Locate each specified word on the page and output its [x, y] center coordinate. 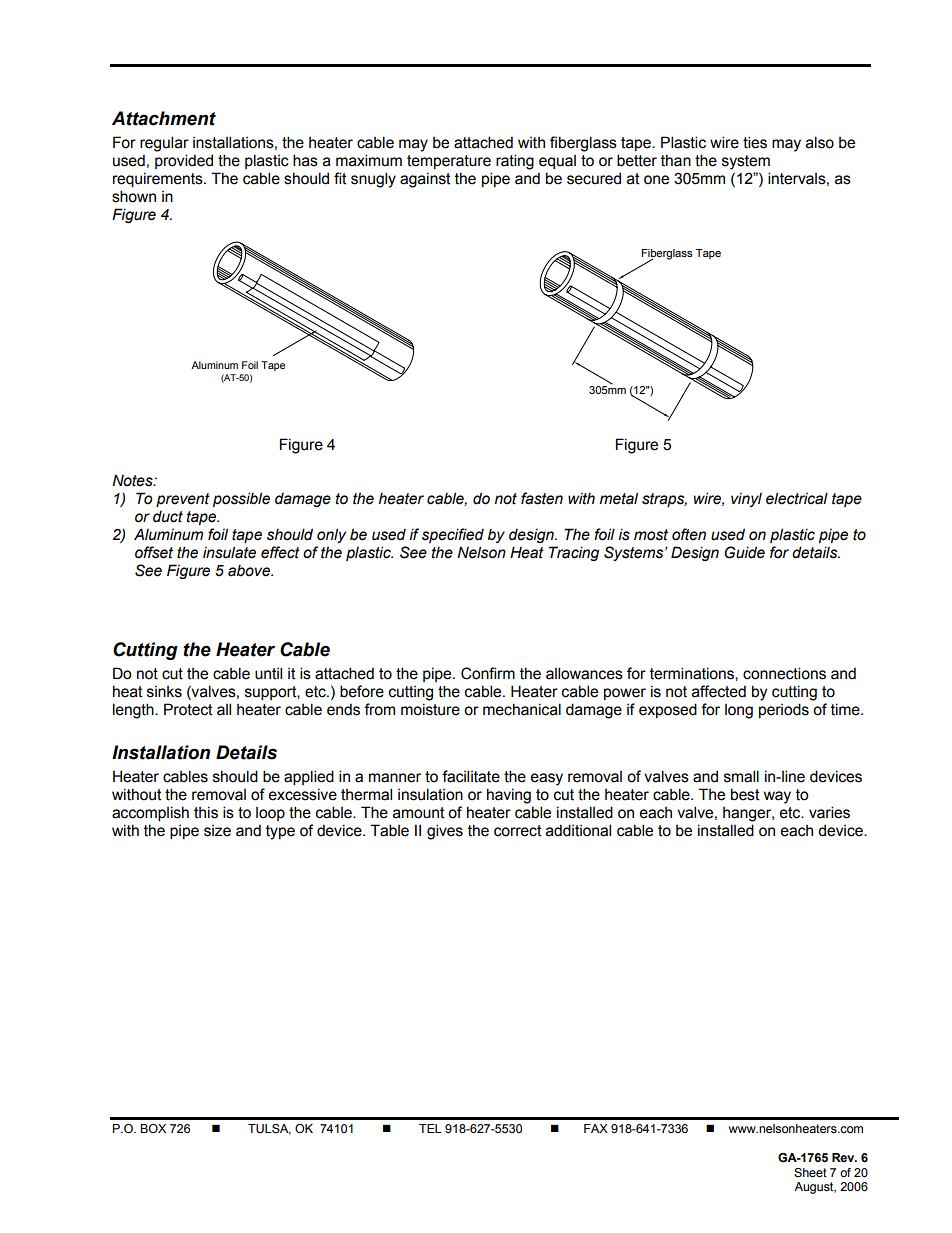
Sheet [810, 1172]
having [509, 796]
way [777, 797]
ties [755, 142]
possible [241, 499]
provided [184, 161]
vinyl [746, 499]
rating [515, 162]
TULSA [269, 1129]
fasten [542, 498]
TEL [430, 1128]
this [206, 812]
